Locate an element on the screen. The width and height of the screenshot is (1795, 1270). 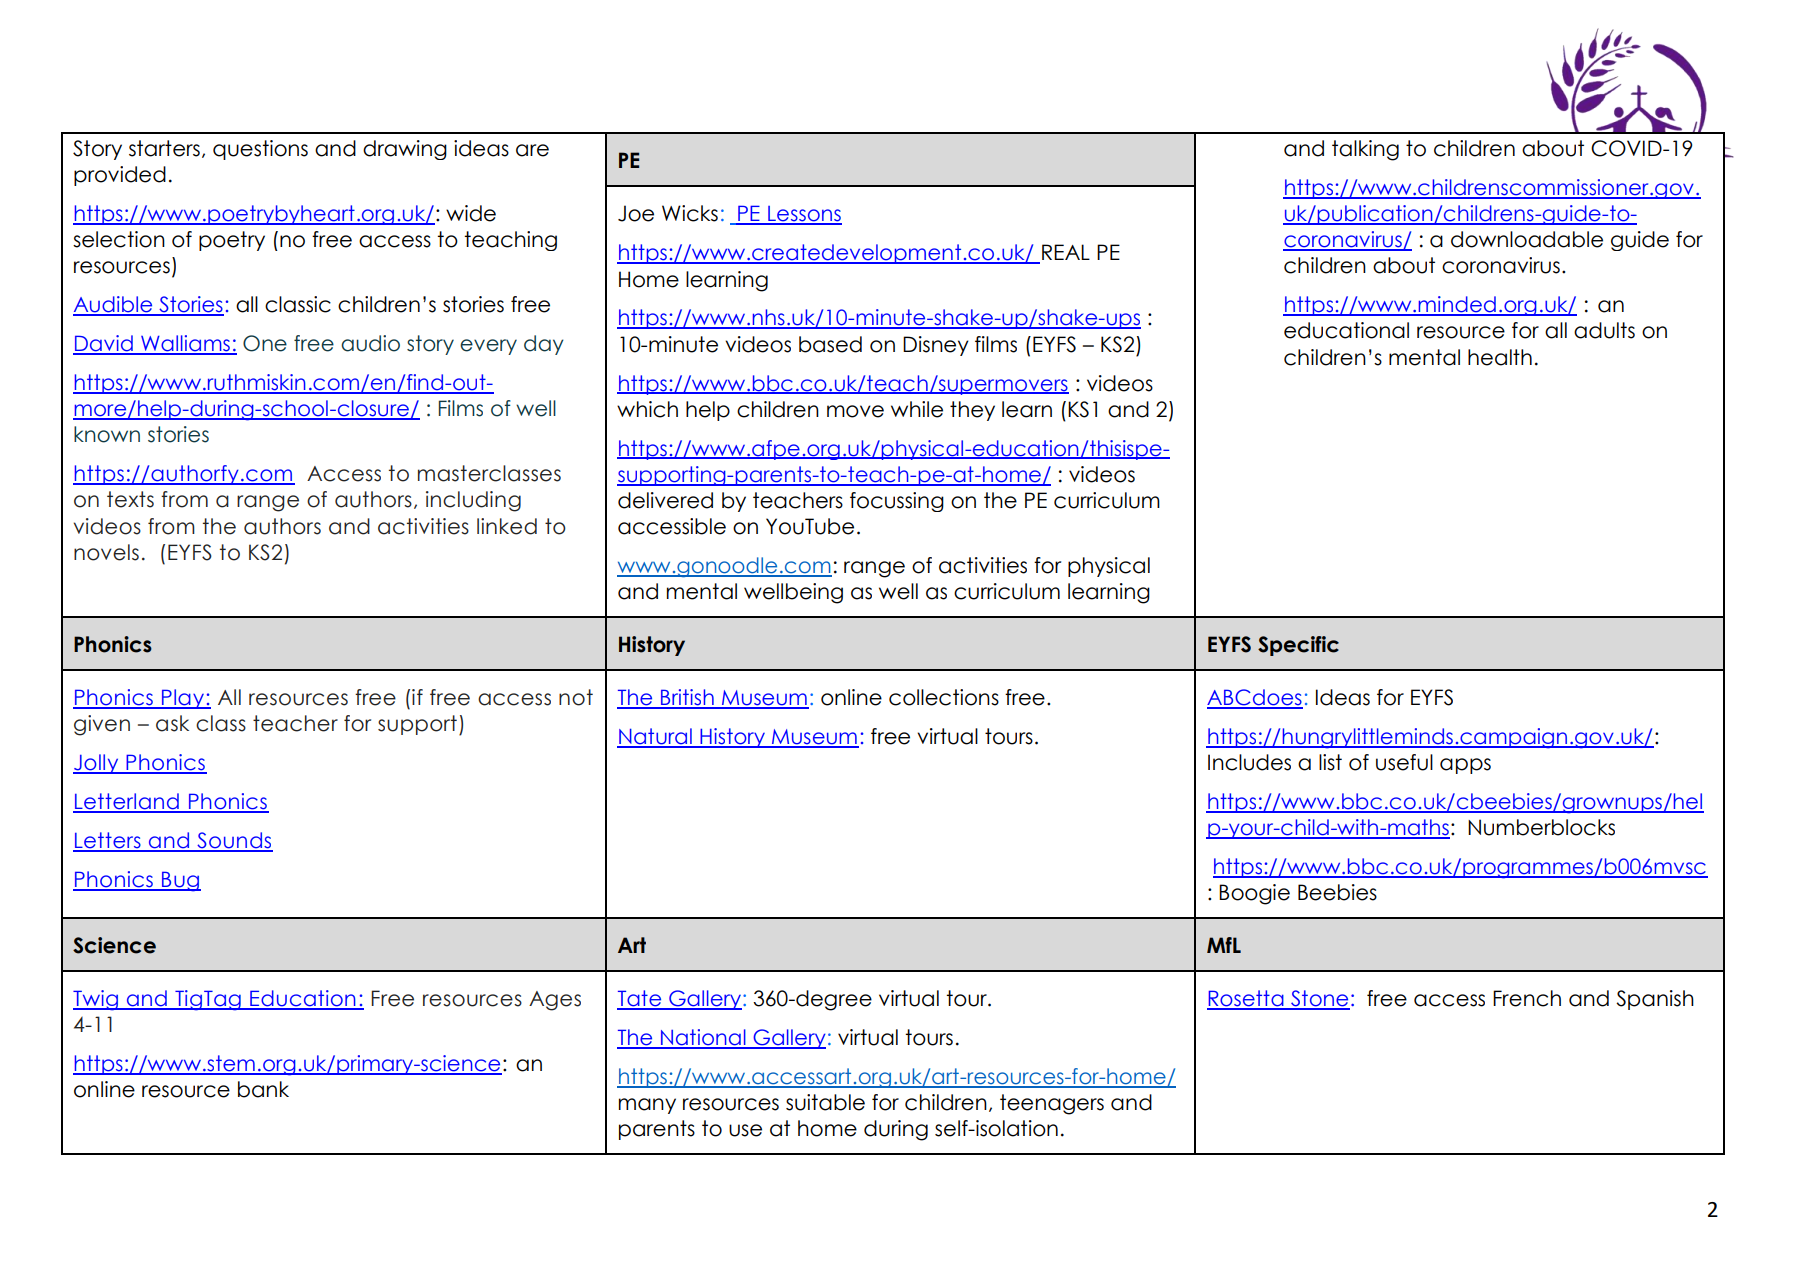
health is located at coordinates (1500, 357).
